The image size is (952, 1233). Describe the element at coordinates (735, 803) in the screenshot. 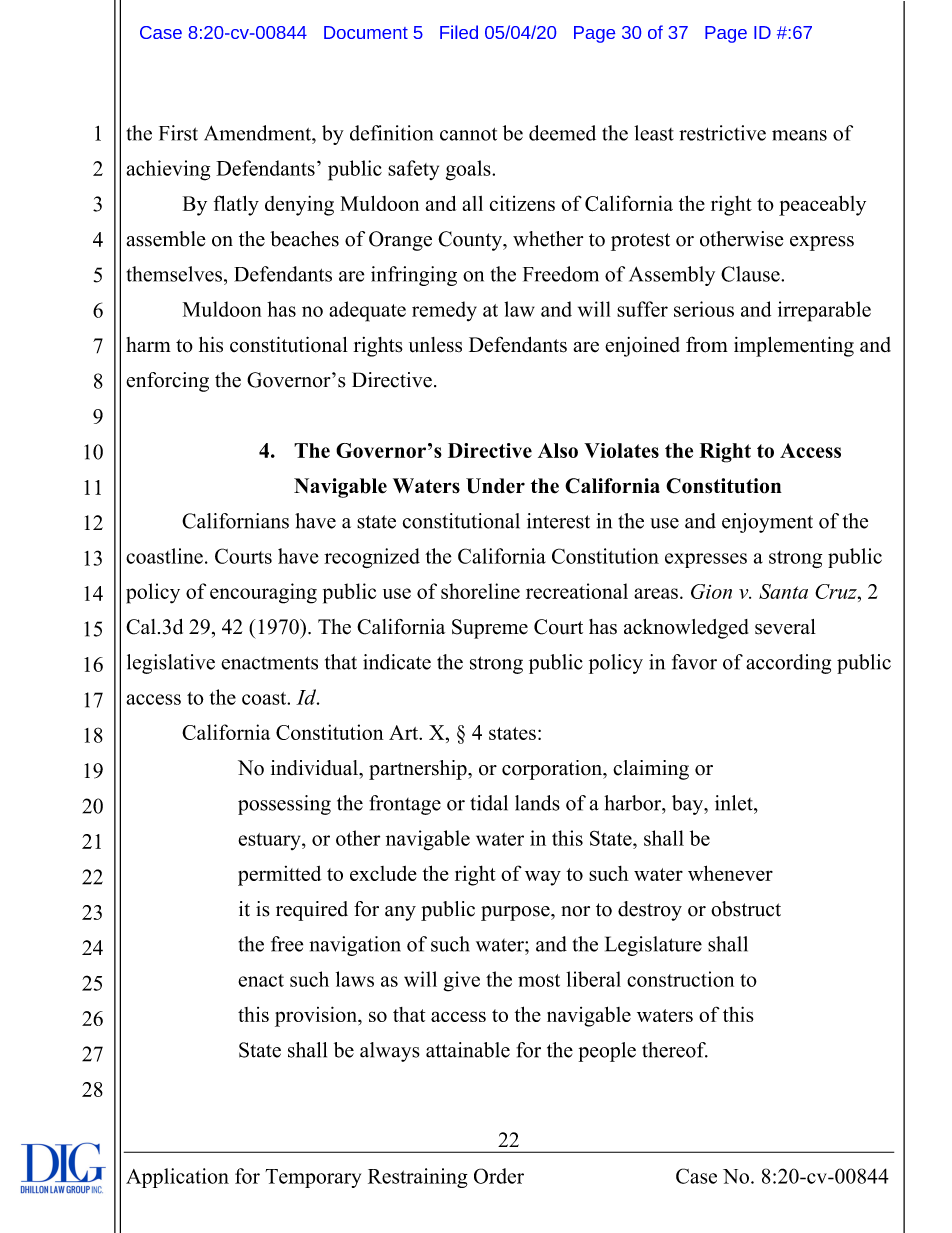

I see `inlet` at that location.
